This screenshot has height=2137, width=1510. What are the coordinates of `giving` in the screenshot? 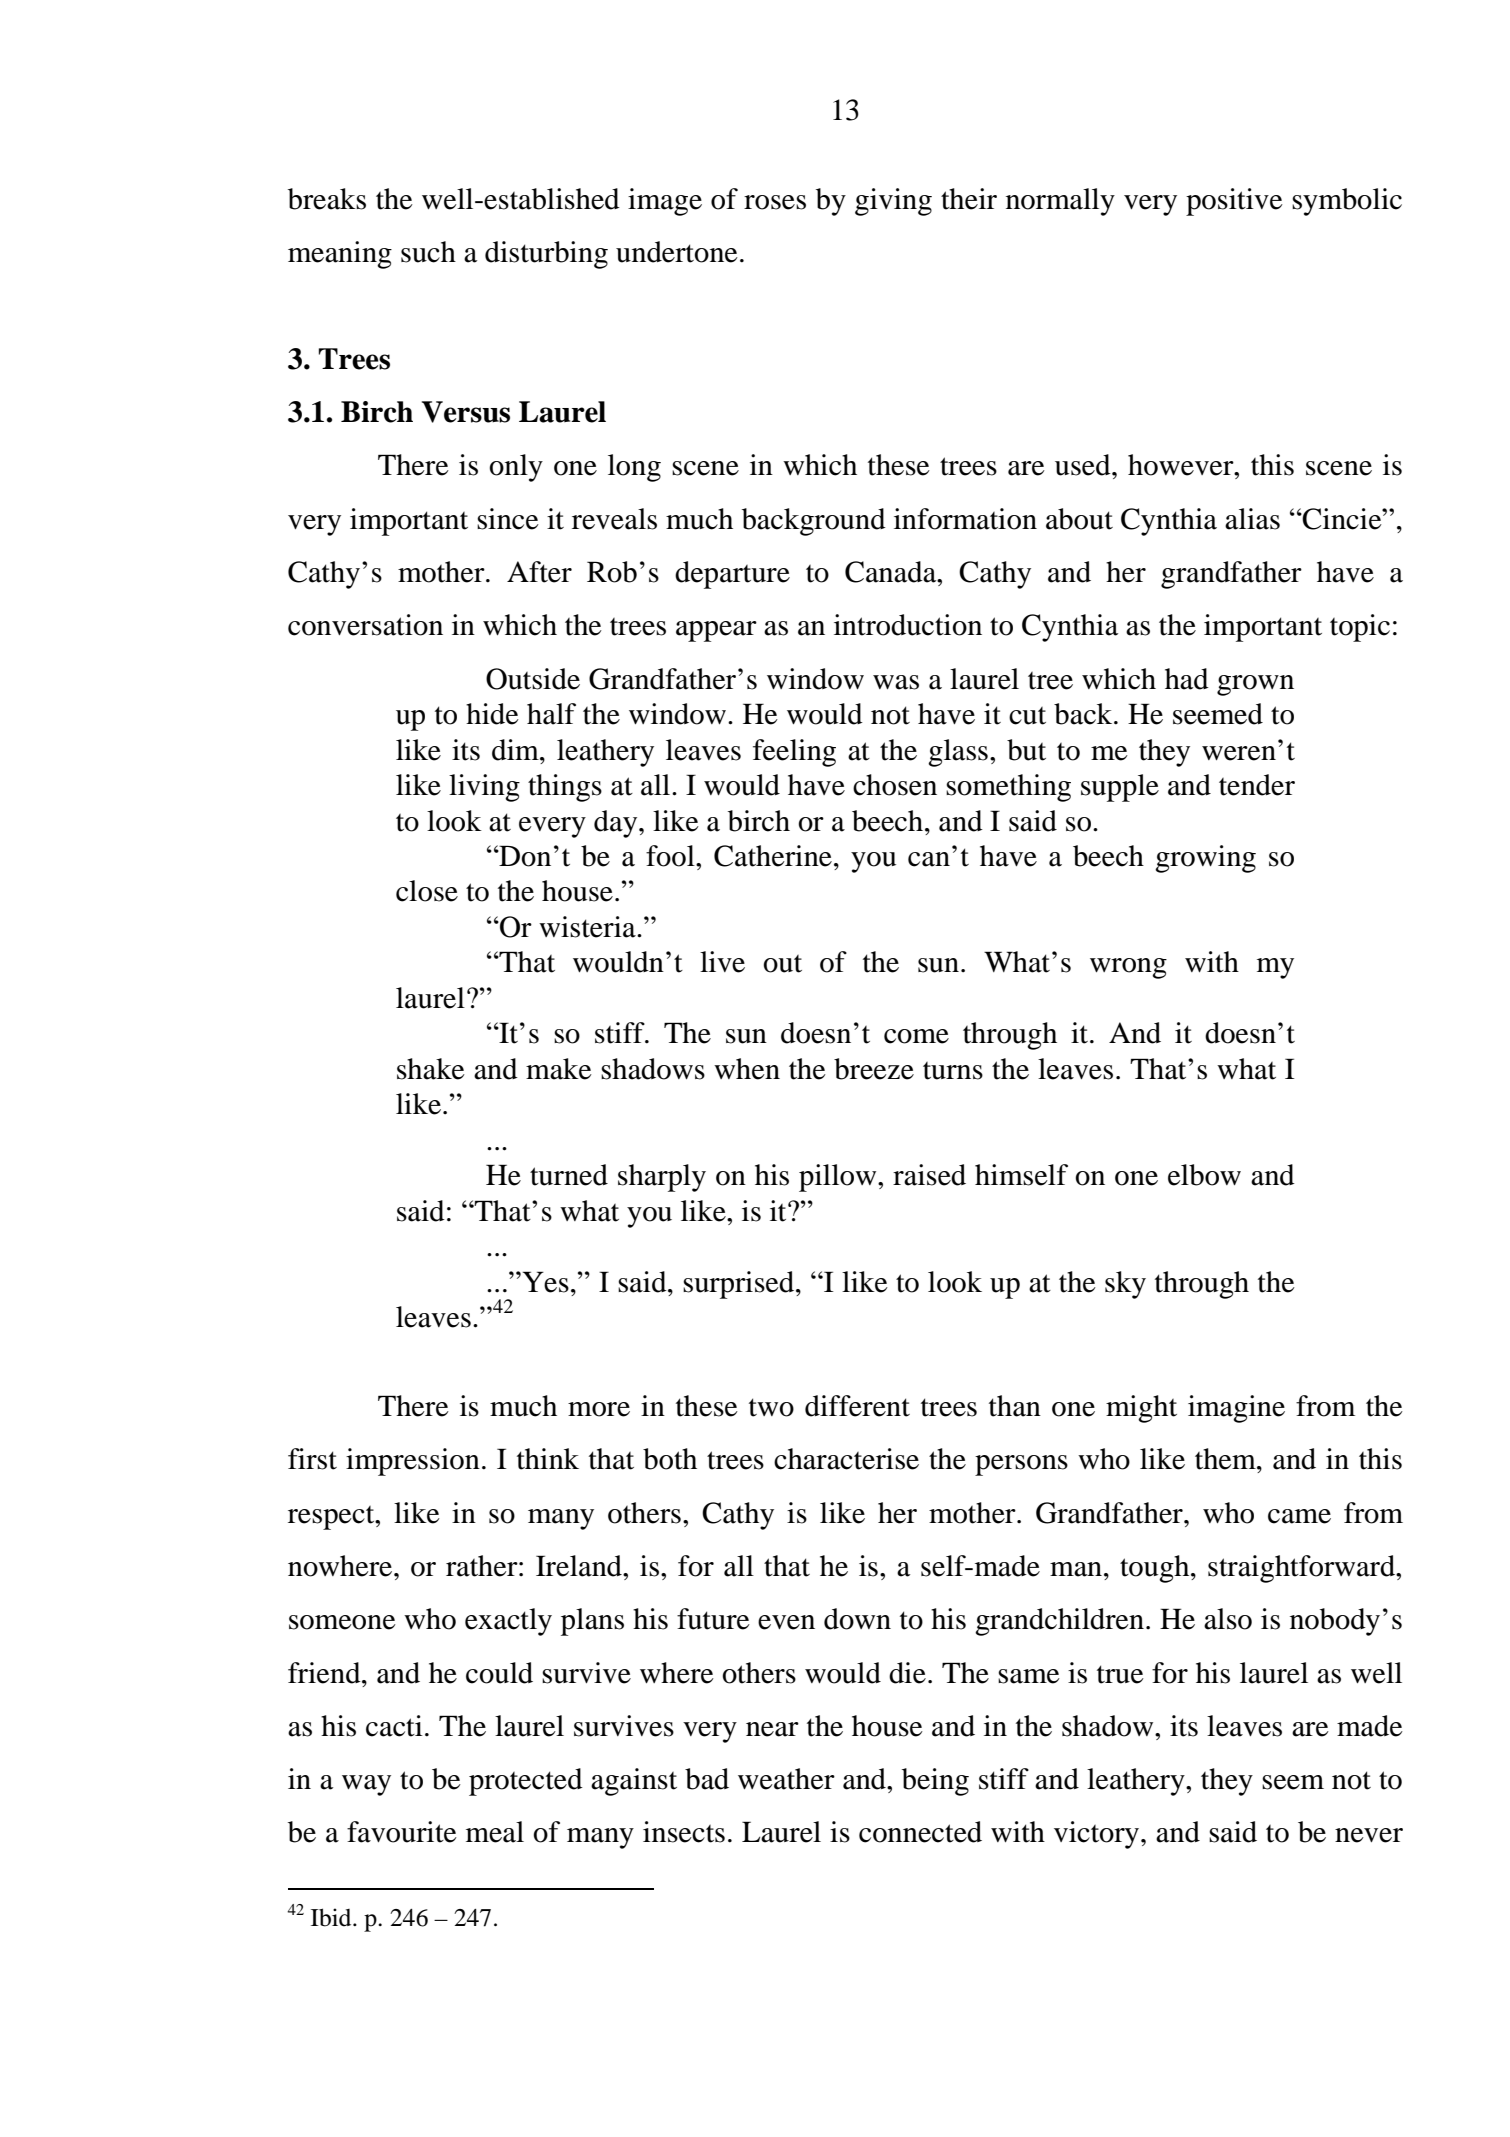 It's located at (893, 202).
